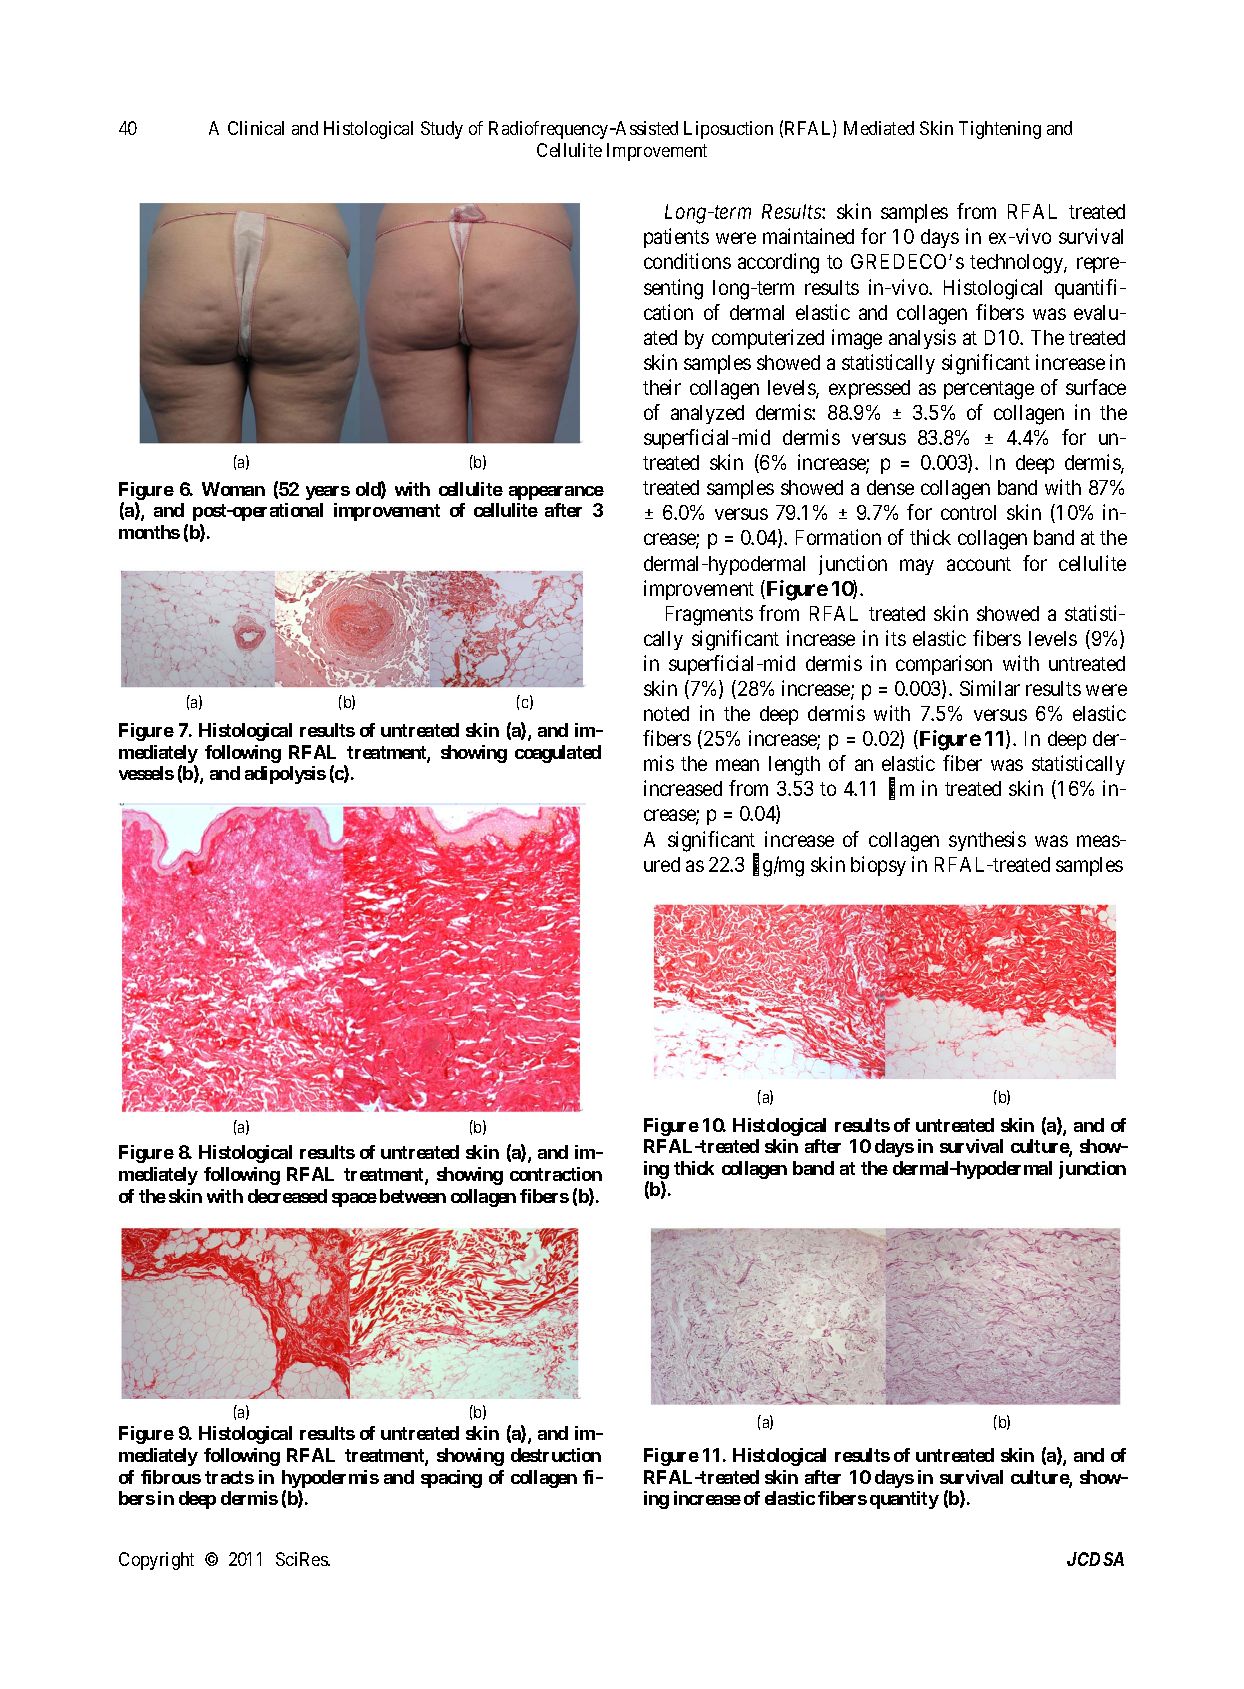  I want to click on control, so click(968, 512).
